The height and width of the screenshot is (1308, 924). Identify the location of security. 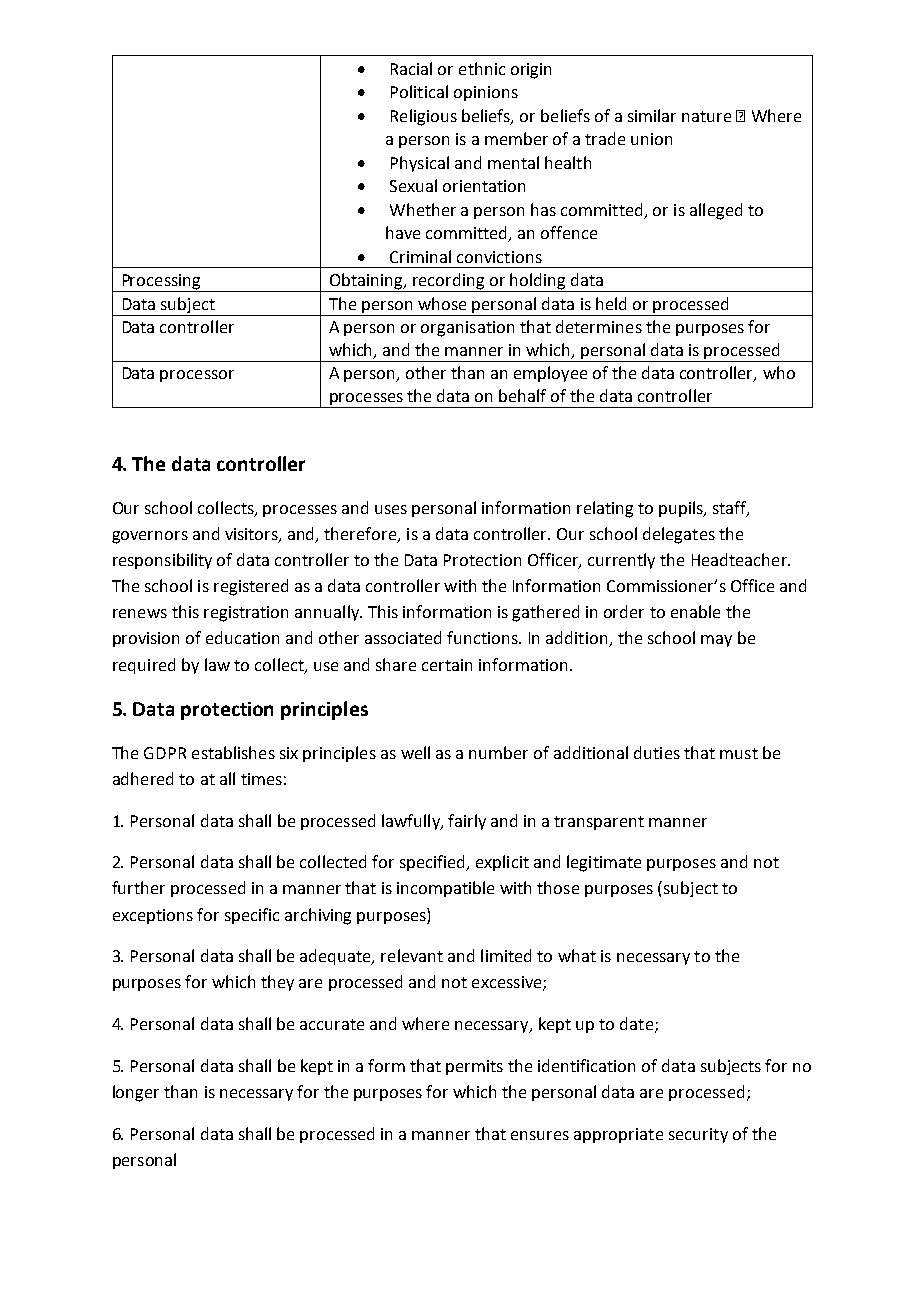
(698, 1135).
